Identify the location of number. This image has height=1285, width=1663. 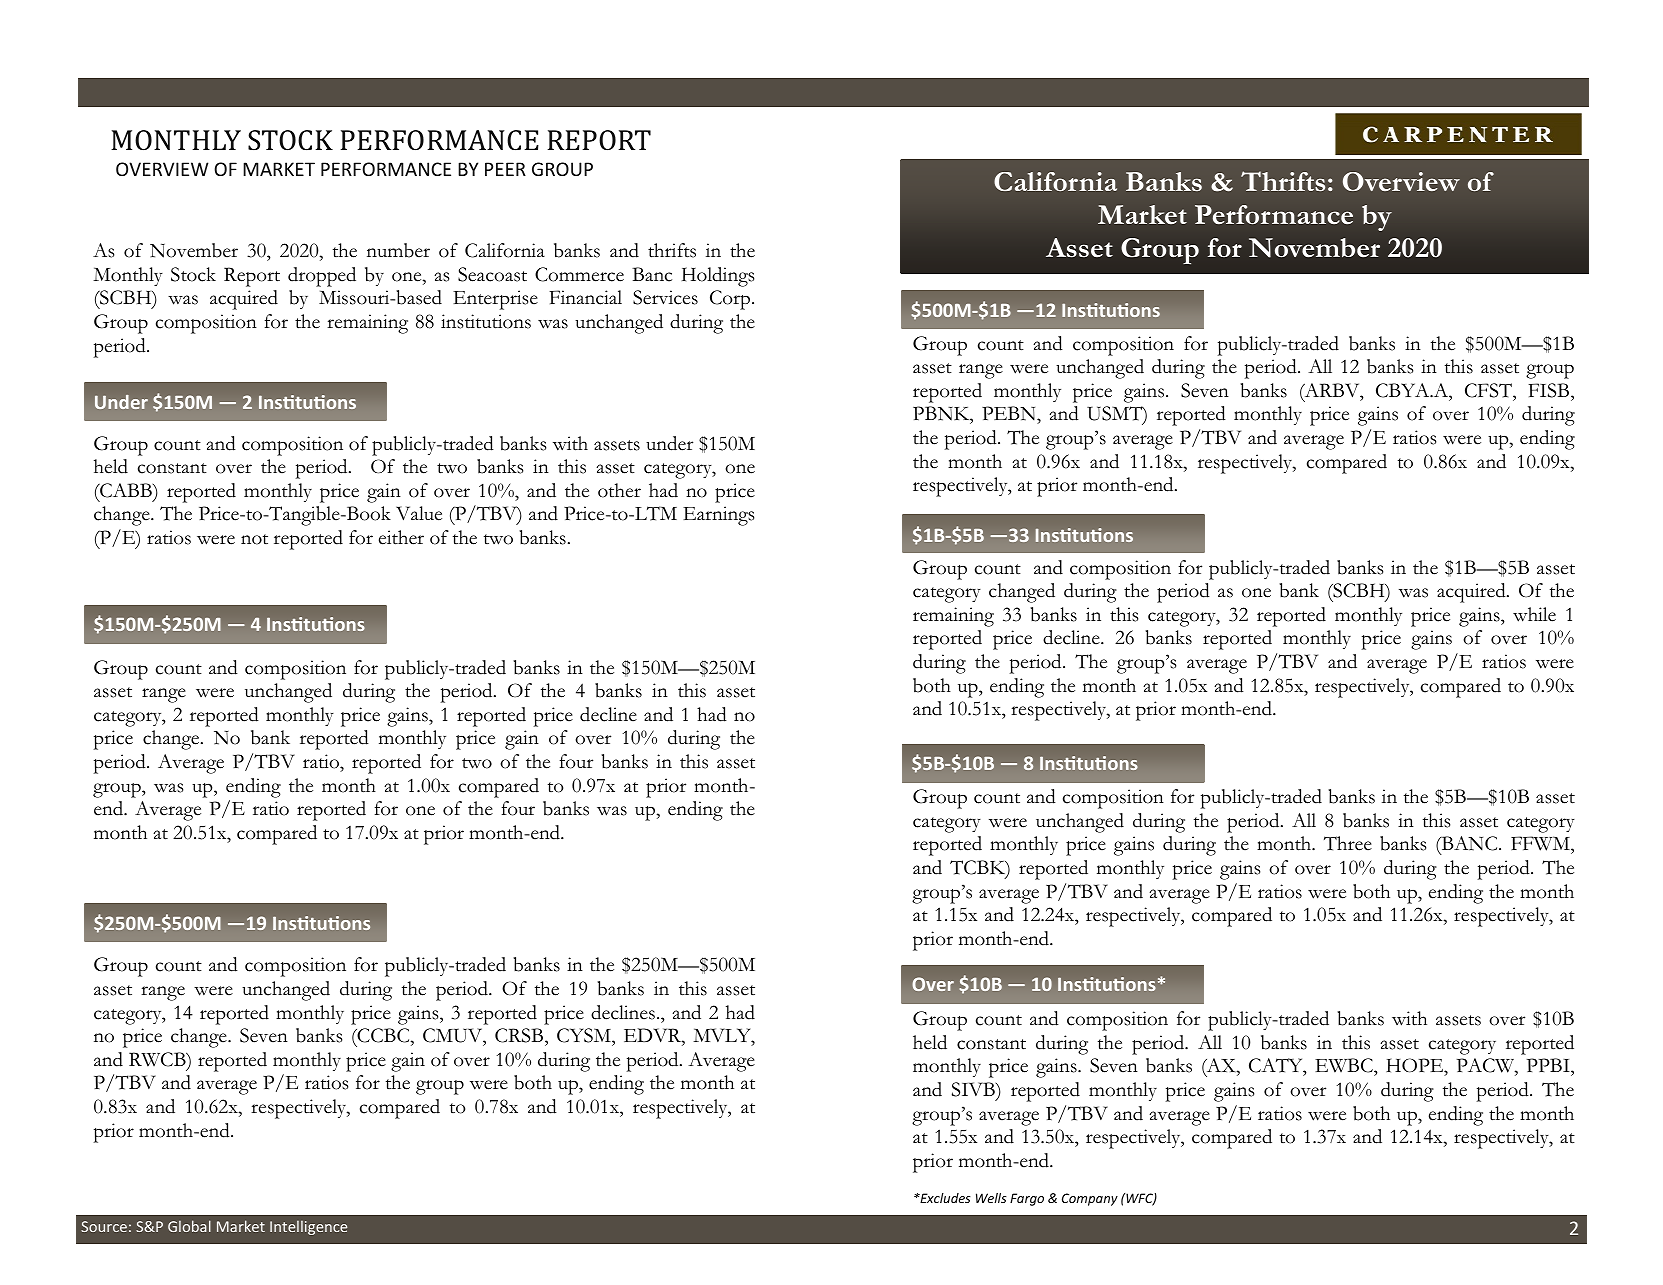
(398, 250).
